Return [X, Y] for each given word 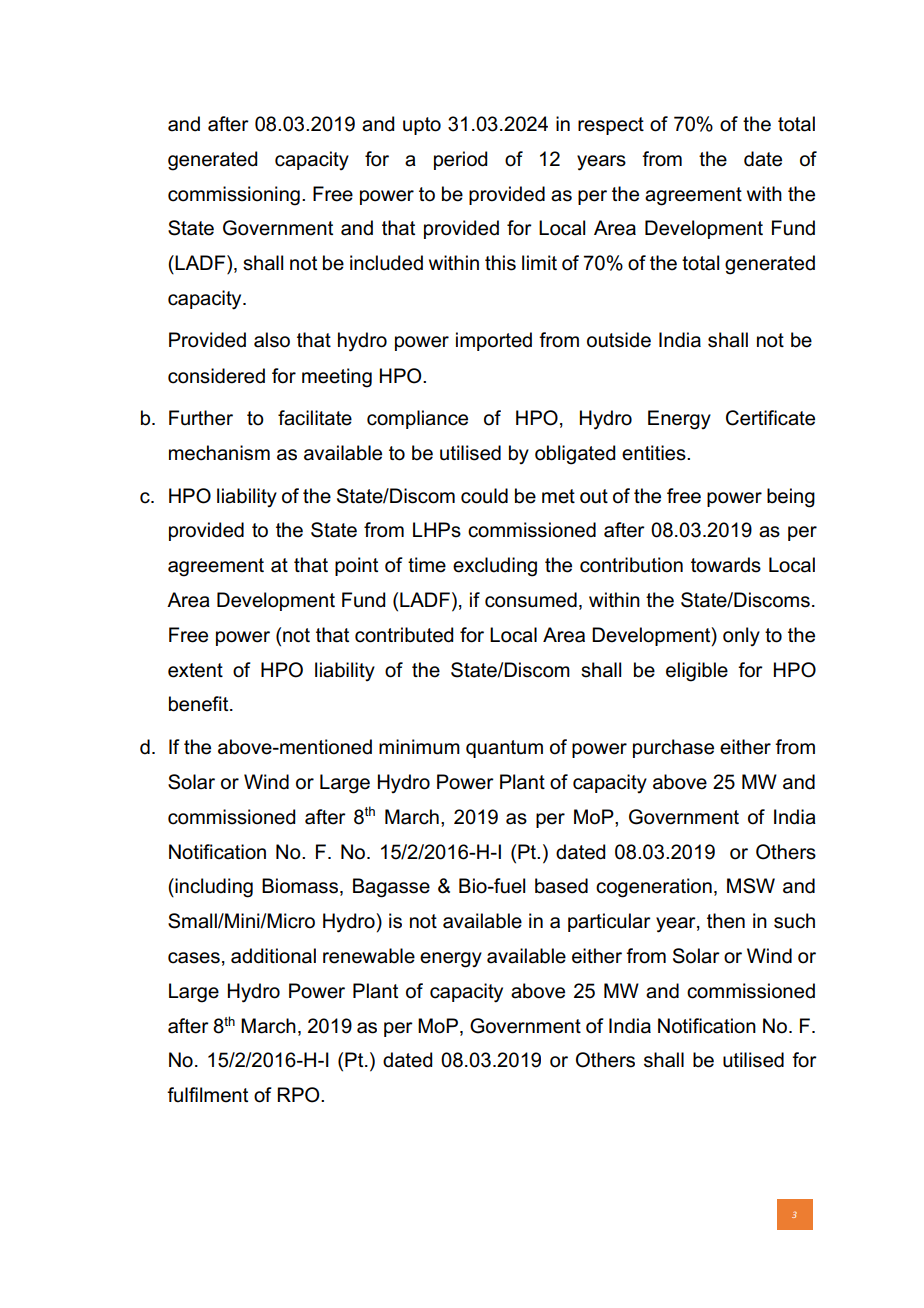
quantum [504, 749]
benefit [200, 704]
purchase [673, 748]
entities [655, 453]
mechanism [219, 453]
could [484, 496]
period [460, 160]
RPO [299, 1095]
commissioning [234, 196]
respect [611, 126]
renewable [369, 956]
